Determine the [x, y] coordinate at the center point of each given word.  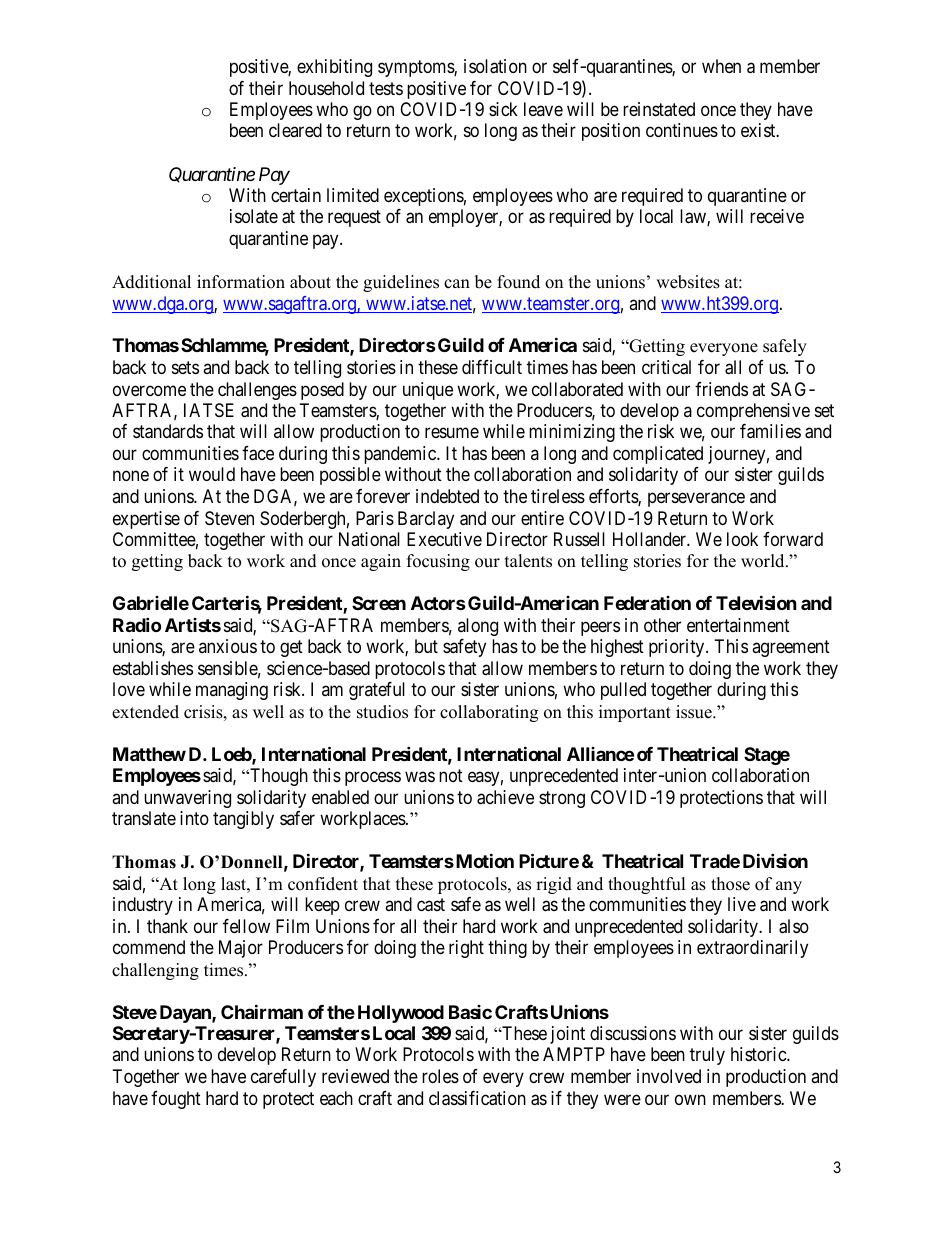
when [721, 66]
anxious [228, 646]
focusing [438, 562]
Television [756, 603]
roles [440, 1076]
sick [503, 109]
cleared [295, 130]
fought [176, 1100]
